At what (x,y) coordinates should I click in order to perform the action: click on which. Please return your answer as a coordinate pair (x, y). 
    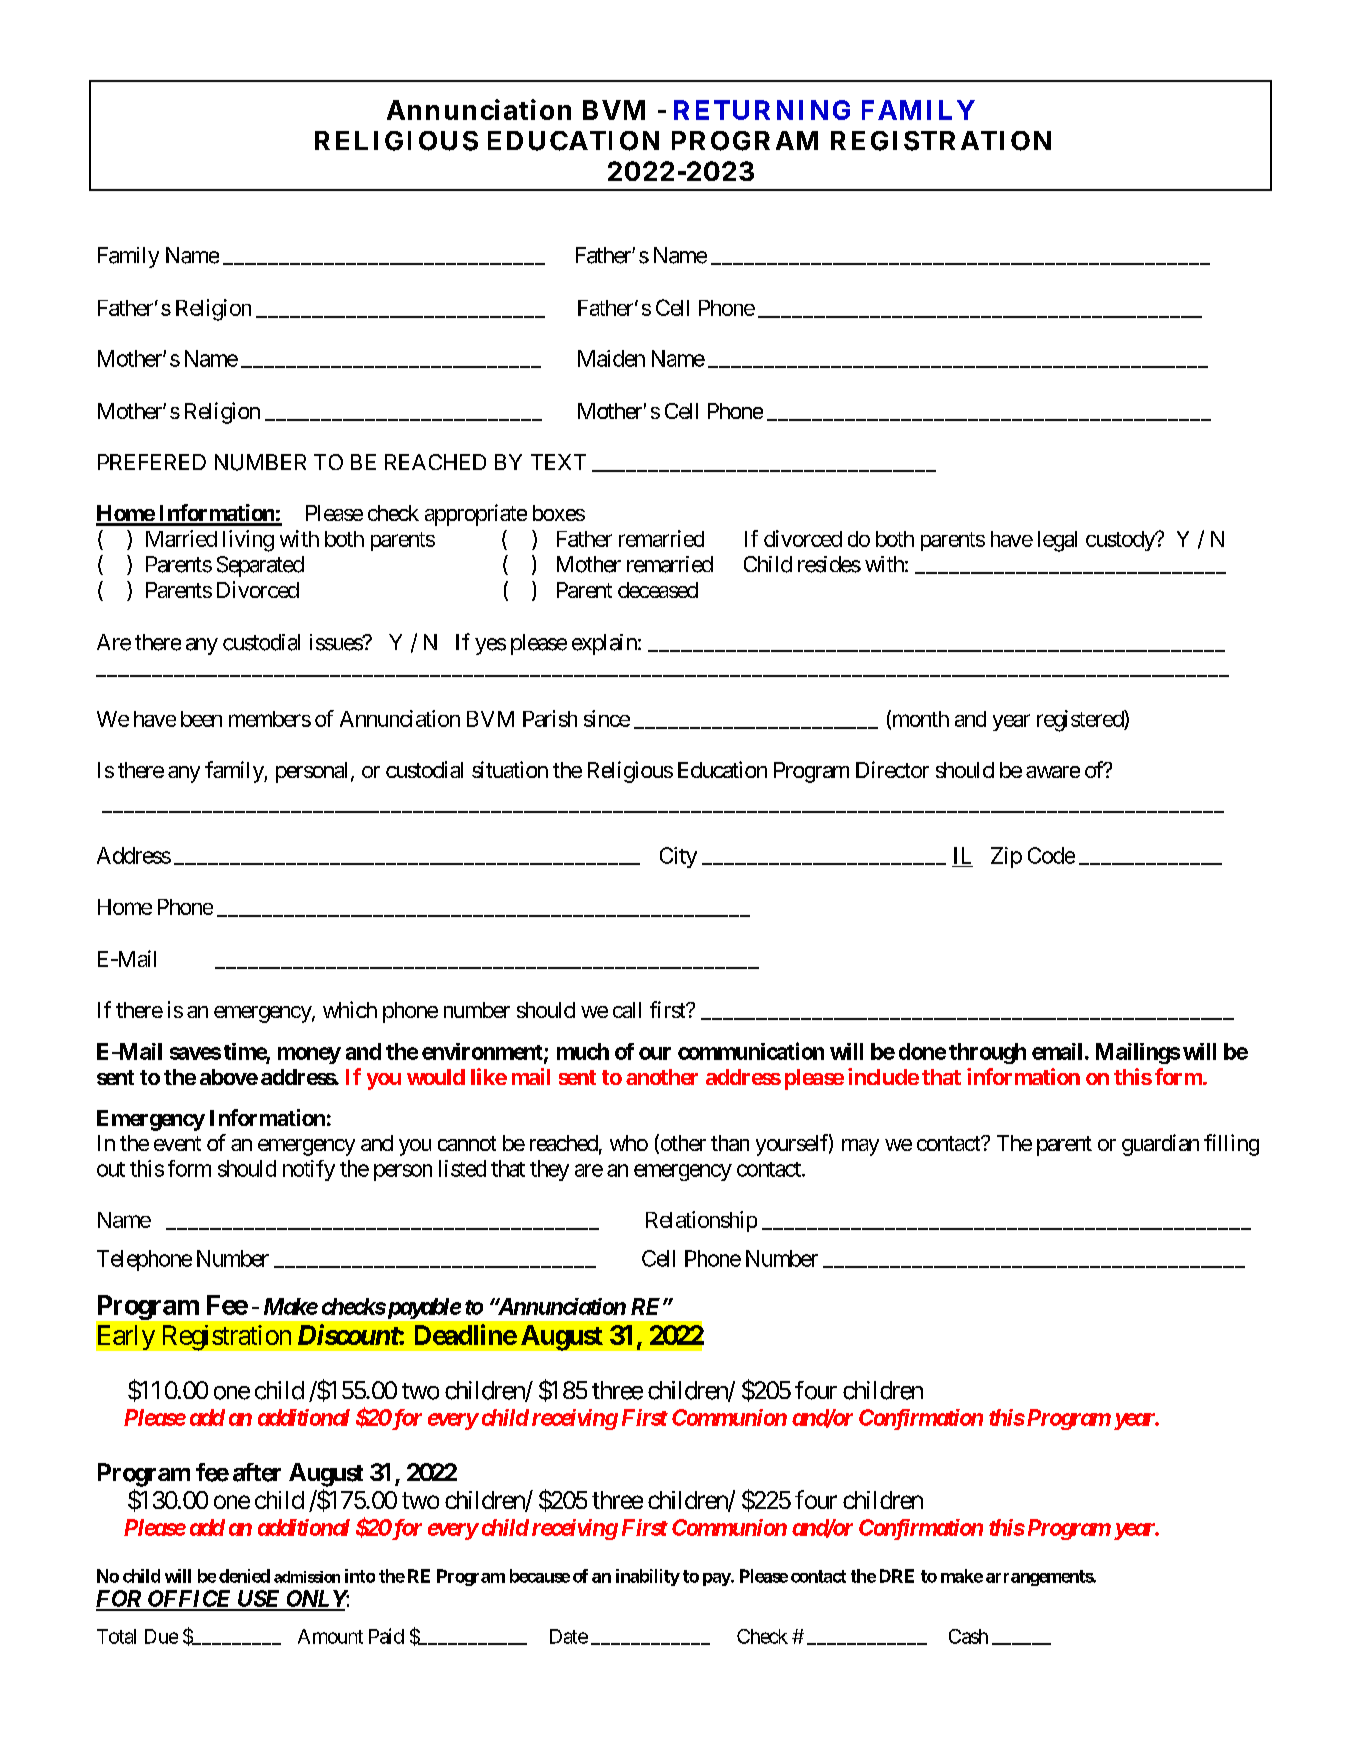
    Looking at the image, I should click on (350, 1009).
